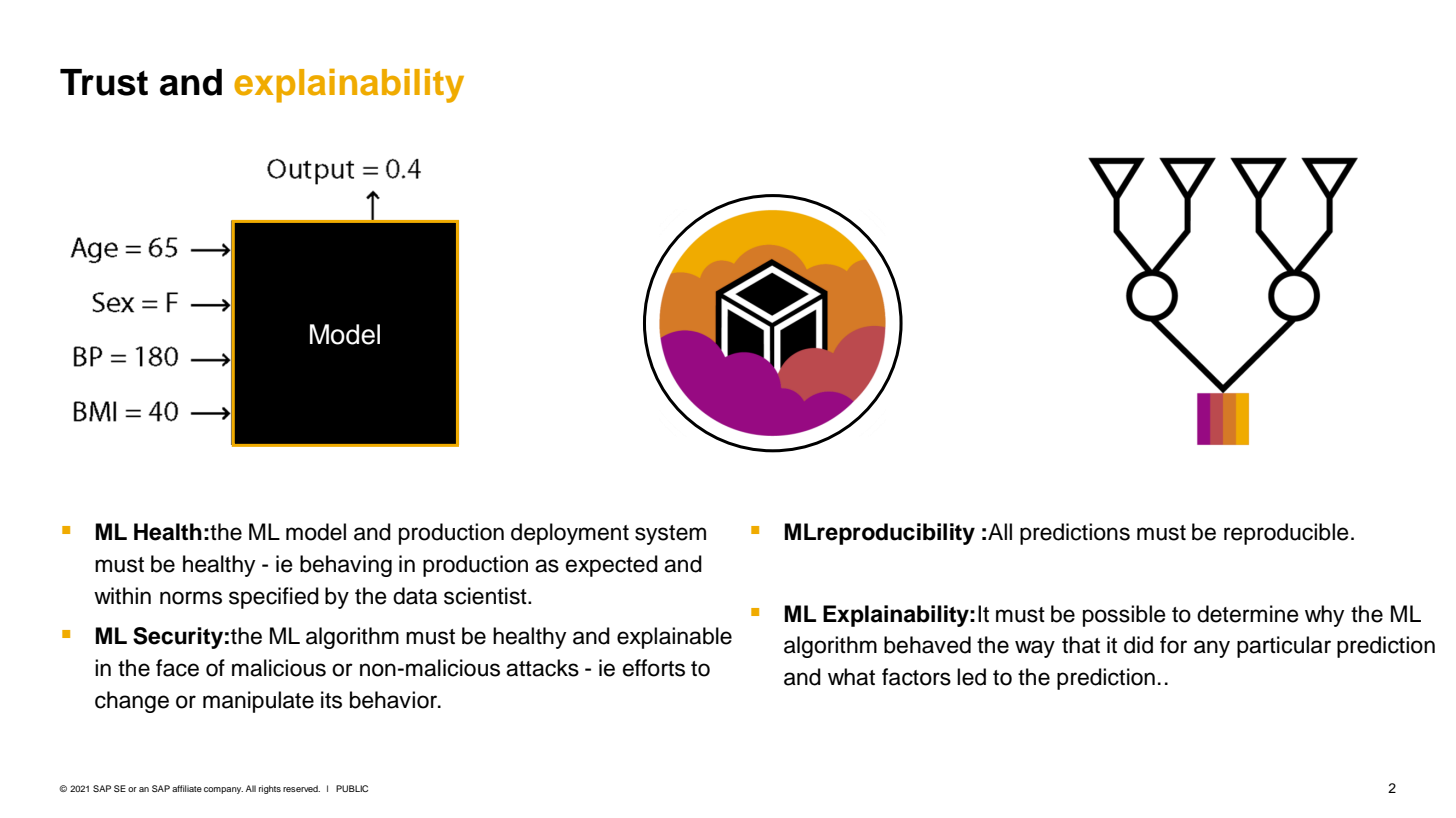 This screenshot has width=1456, height=818. What do you see at coordinates (670, 535) in the screenshot?
I see `system` at bounding box center [670, 535].
